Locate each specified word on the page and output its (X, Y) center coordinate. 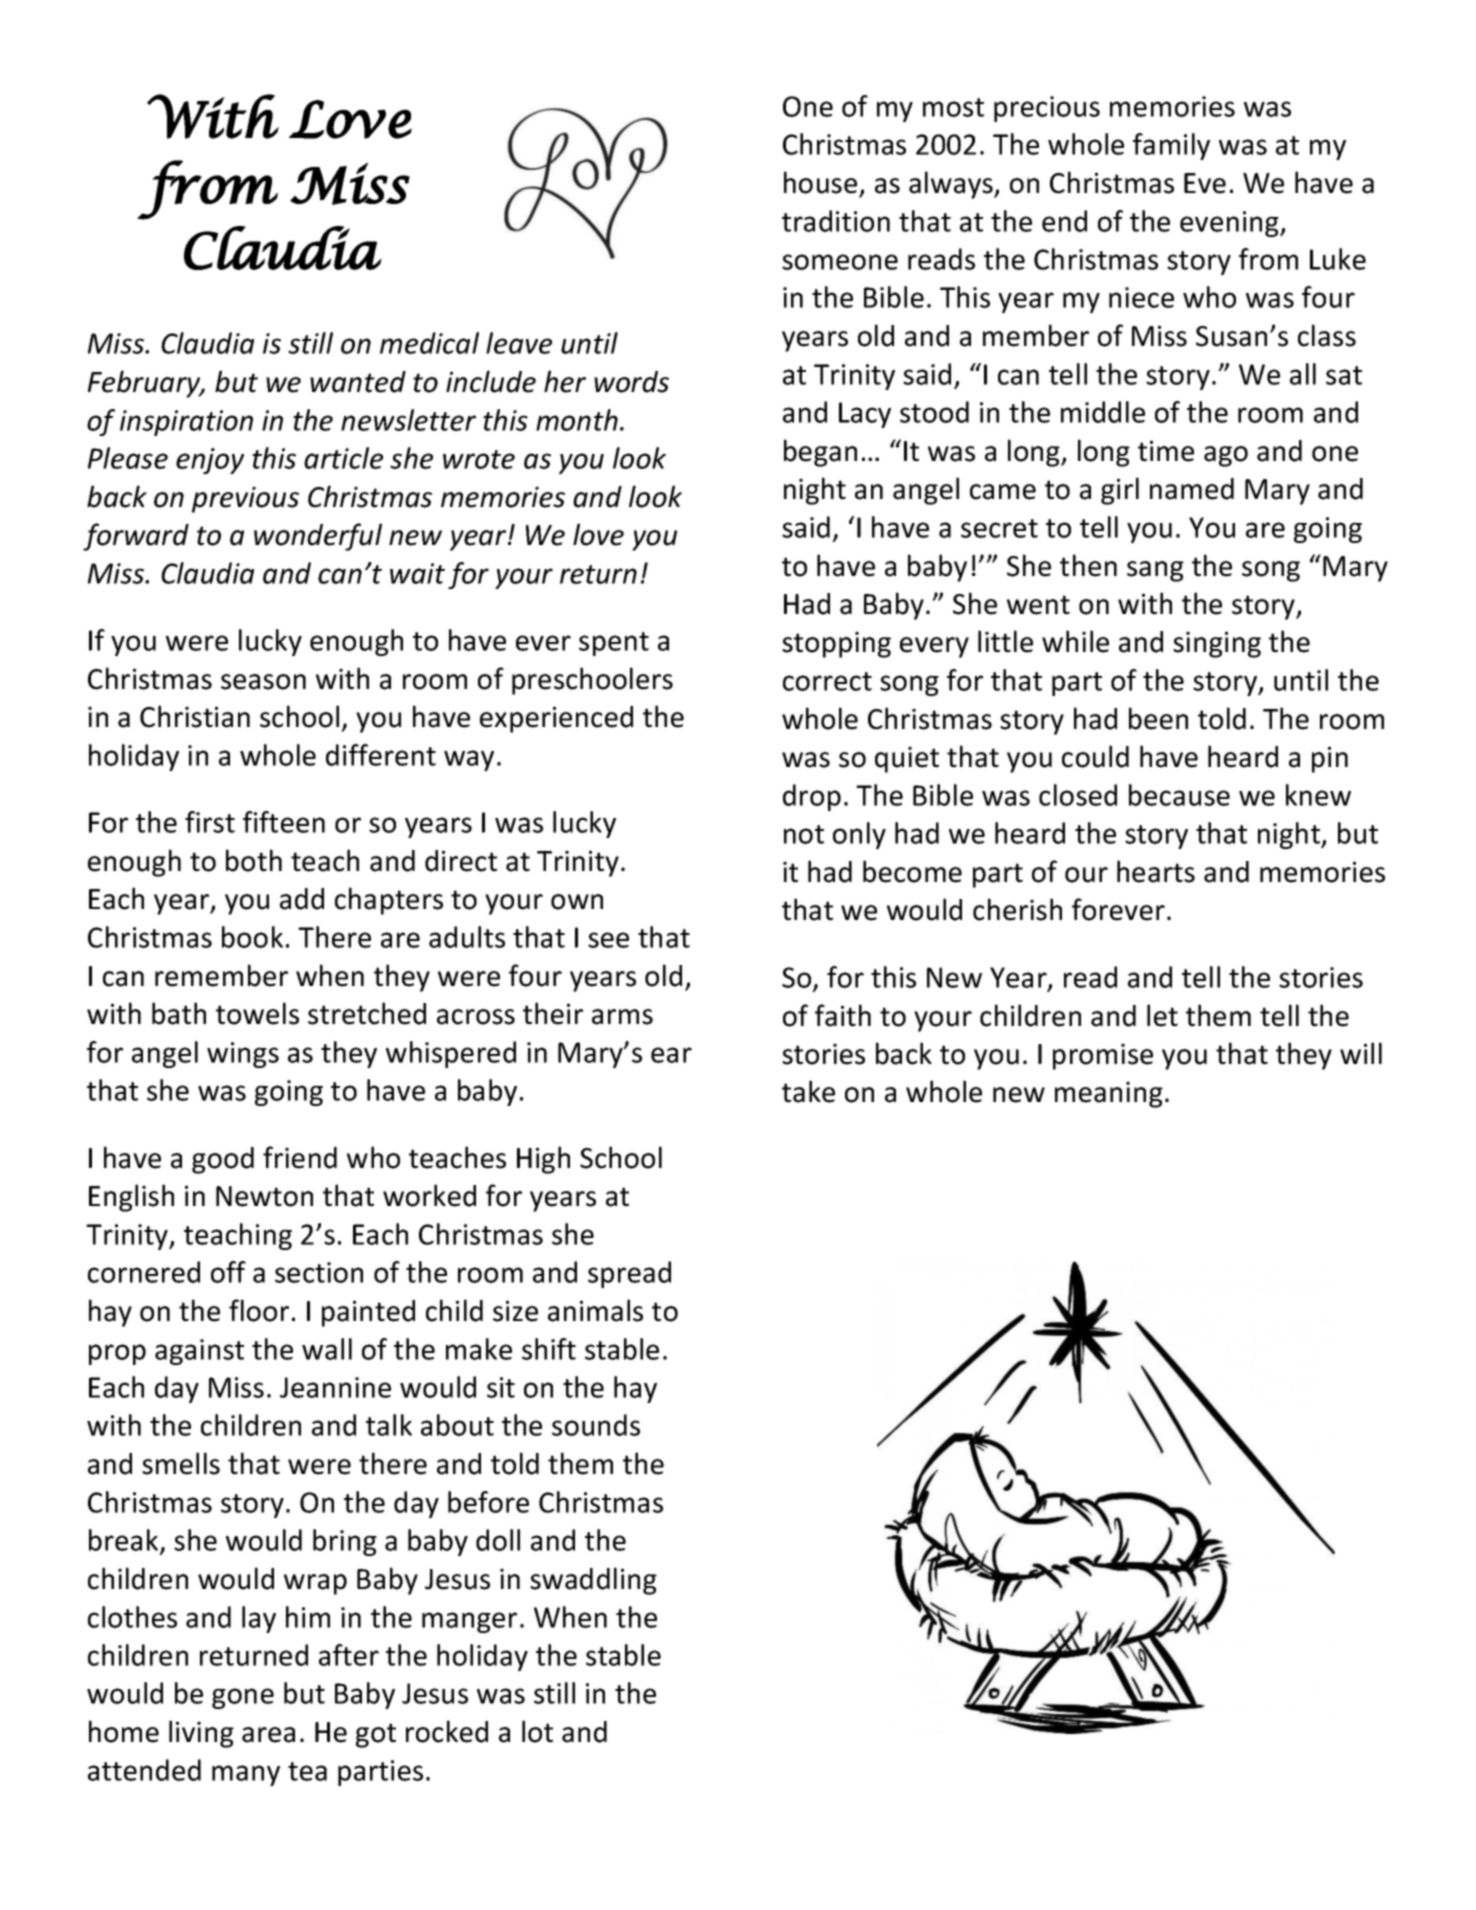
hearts (1156, 871)
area (268, 1735)
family (1171, 146)
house (820, 182)
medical (429, 343)
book (252, 937)
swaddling (593, 1581)
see (608, 940)
